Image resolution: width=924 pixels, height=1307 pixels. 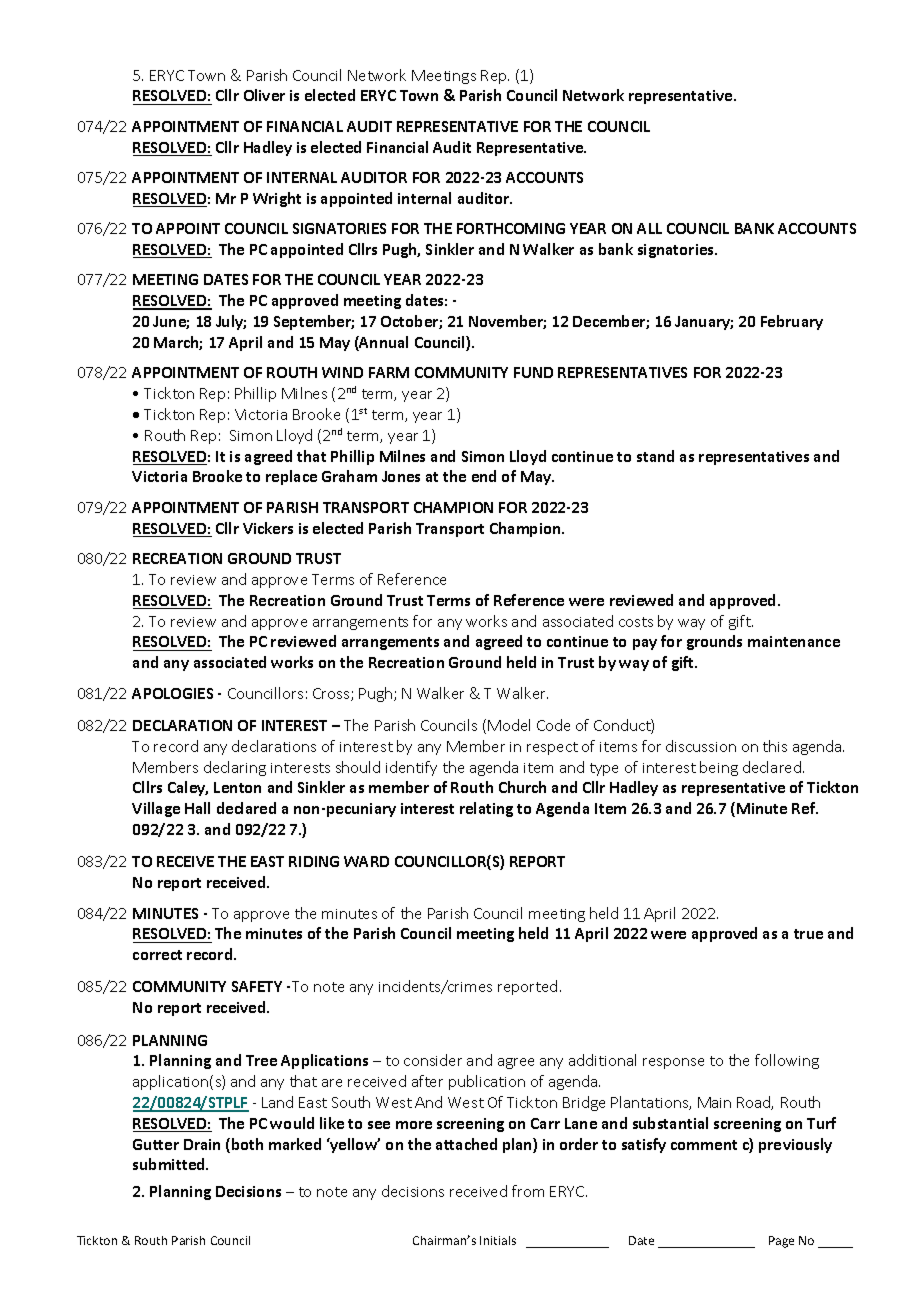 I want to click on APOLOGIES, so click(x=172, y=693).
